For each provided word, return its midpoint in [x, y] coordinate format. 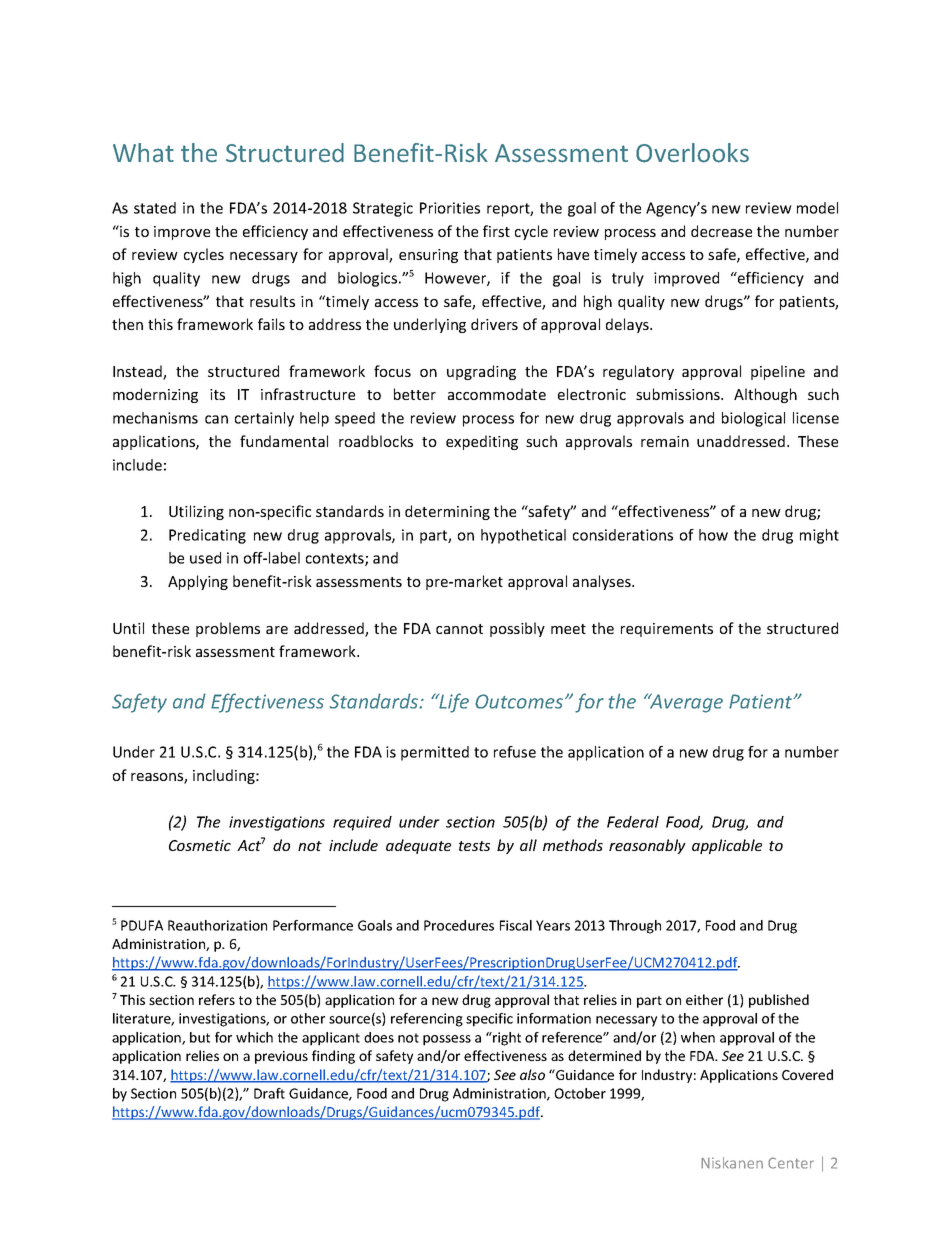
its [217, 394]
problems [228, 629]
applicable [727, 846]
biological [753, 419]
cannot [459, 629]
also [532, 1074]
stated [155, 208]
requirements [667, 630]
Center [791, 1163]
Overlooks [692, 153]
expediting [482, 442]
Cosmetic [200, 845]
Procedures [459, 925]
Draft [269, 1093]
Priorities [450, 208]
